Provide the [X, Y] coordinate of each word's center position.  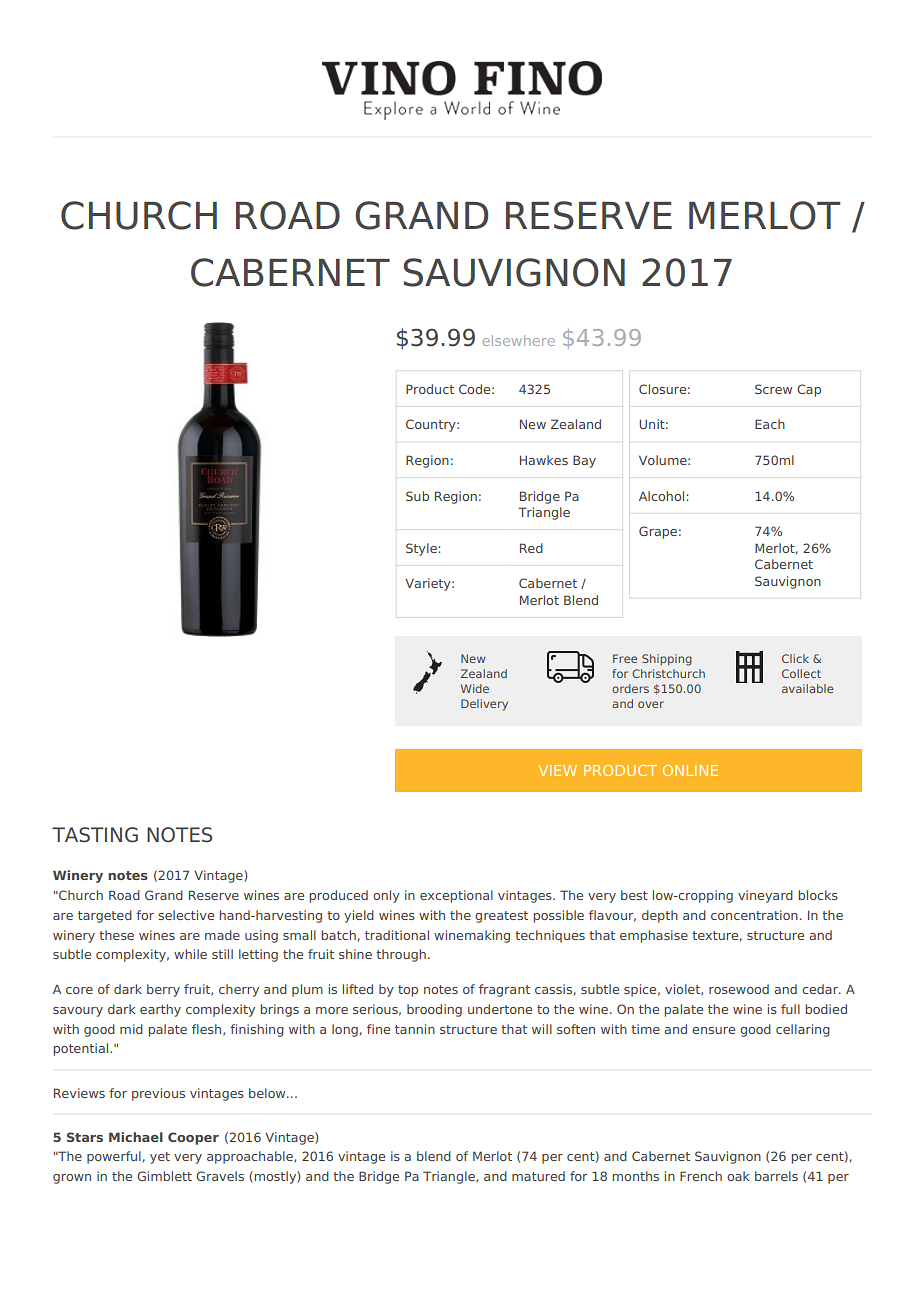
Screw [773, 389]
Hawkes [544, 460]
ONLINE [690, 770]
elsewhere [519, 340]
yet [160, 1158]
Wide [475, 688]
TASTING [95, 835]
